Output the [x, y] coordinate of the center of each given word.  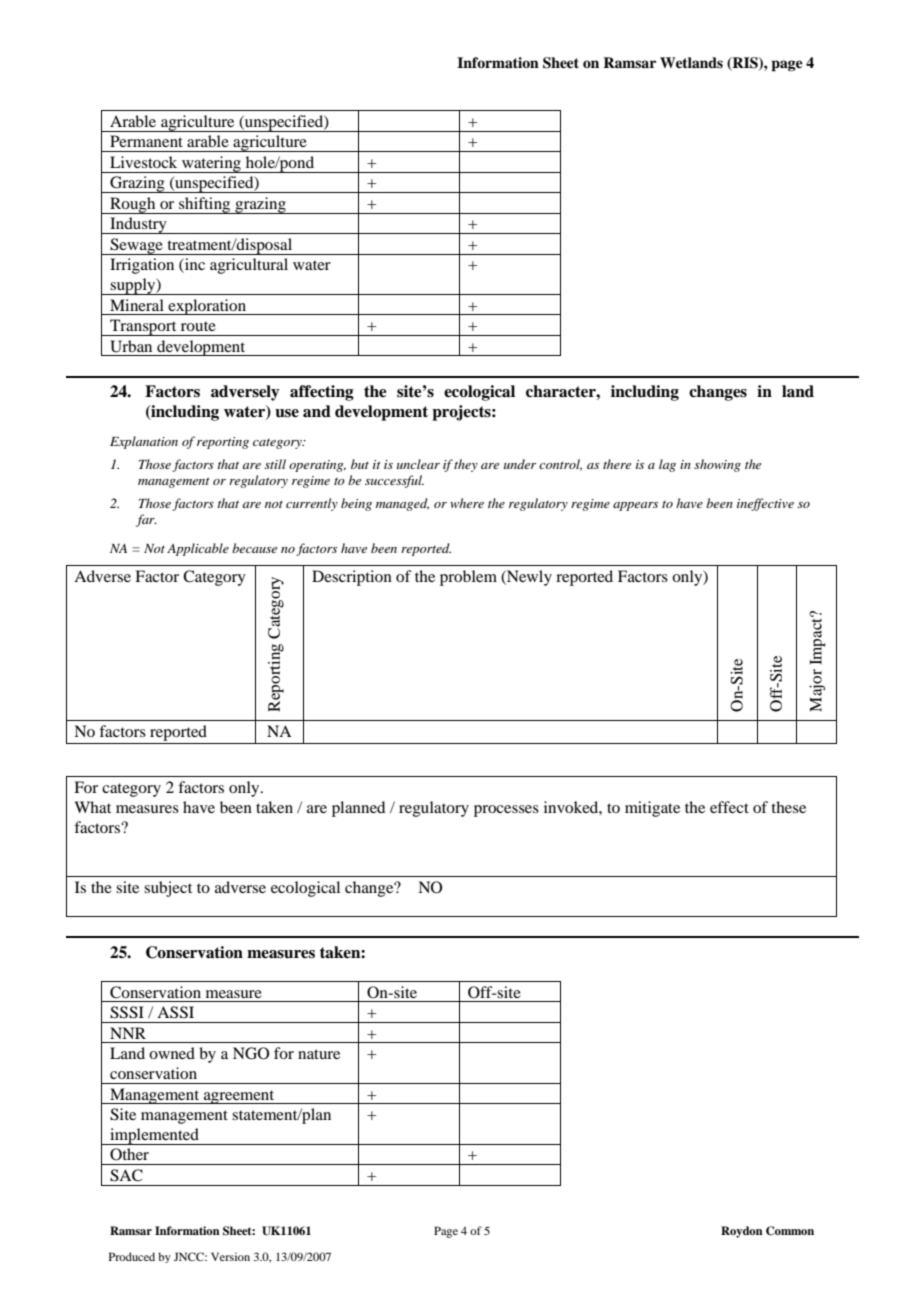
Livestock [143, 162]
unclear [418, 464]
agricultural [249, 266]
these [788, 807]
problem [468, 578]
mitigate [652, 809]
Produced [132, 1256]
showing [717, 465]
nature [319, 1054]
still [275, 464]
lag [667, 465]
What [92, 807]
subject [168, 889]
